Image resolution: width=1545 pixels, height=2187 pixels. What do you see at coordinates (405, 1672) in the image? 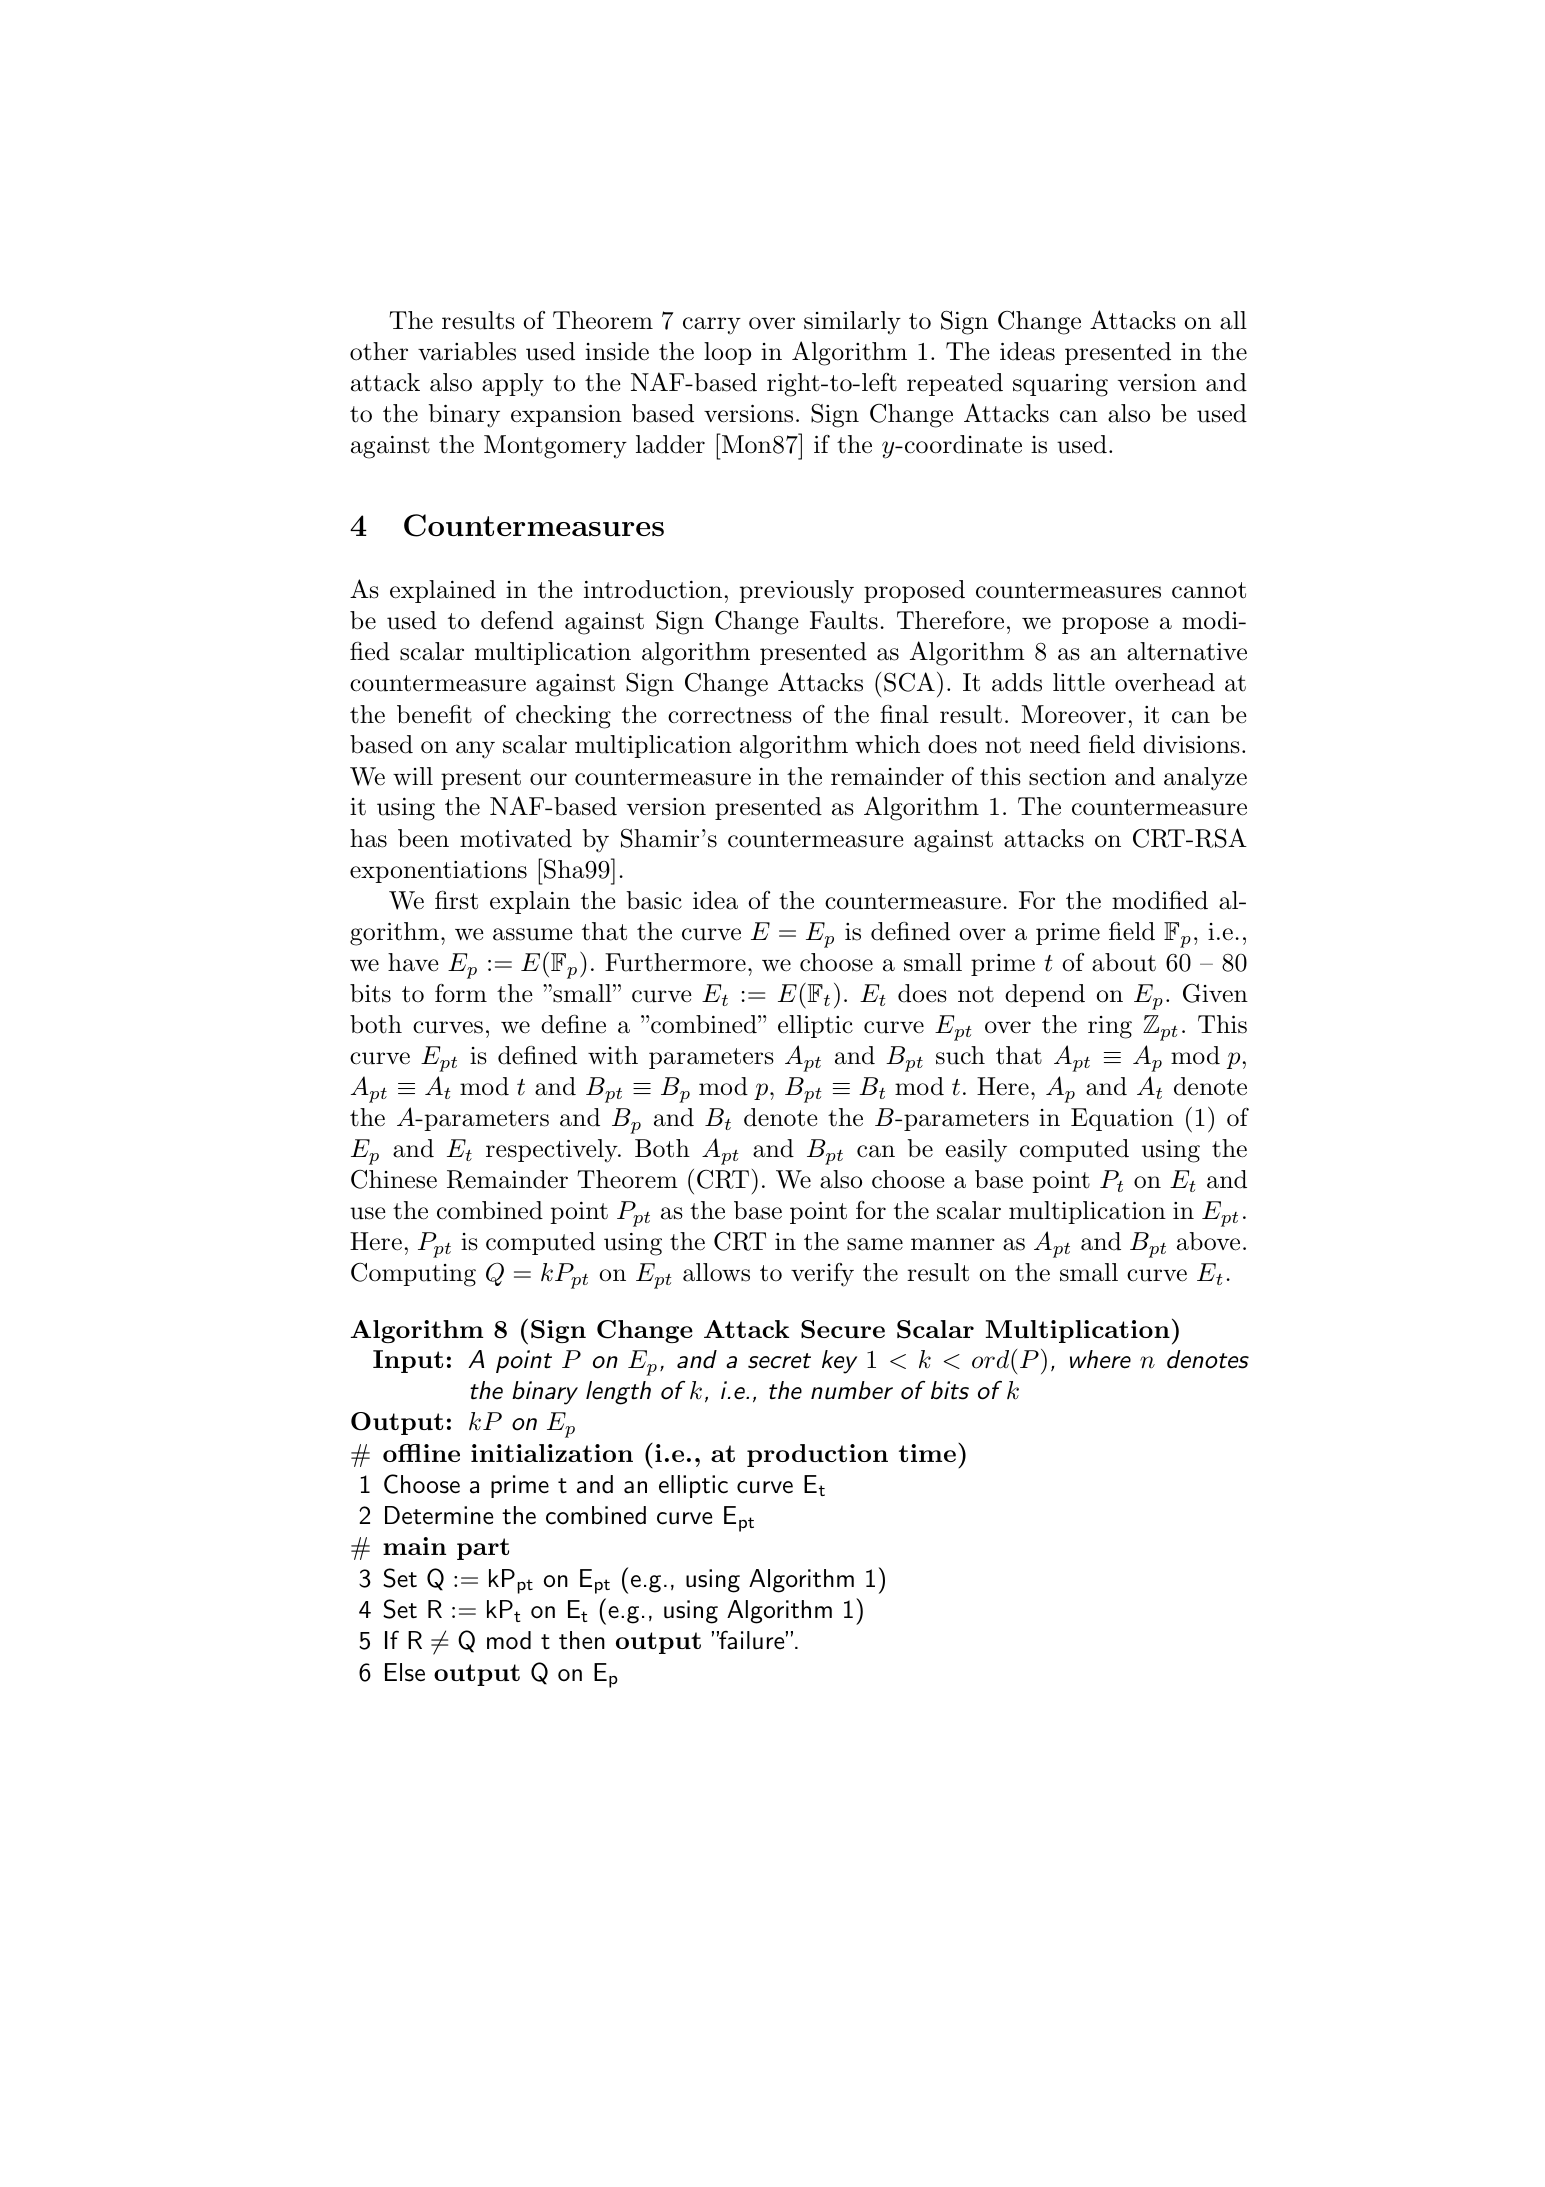
I see `Else` at bounding box center [405, 1672].
